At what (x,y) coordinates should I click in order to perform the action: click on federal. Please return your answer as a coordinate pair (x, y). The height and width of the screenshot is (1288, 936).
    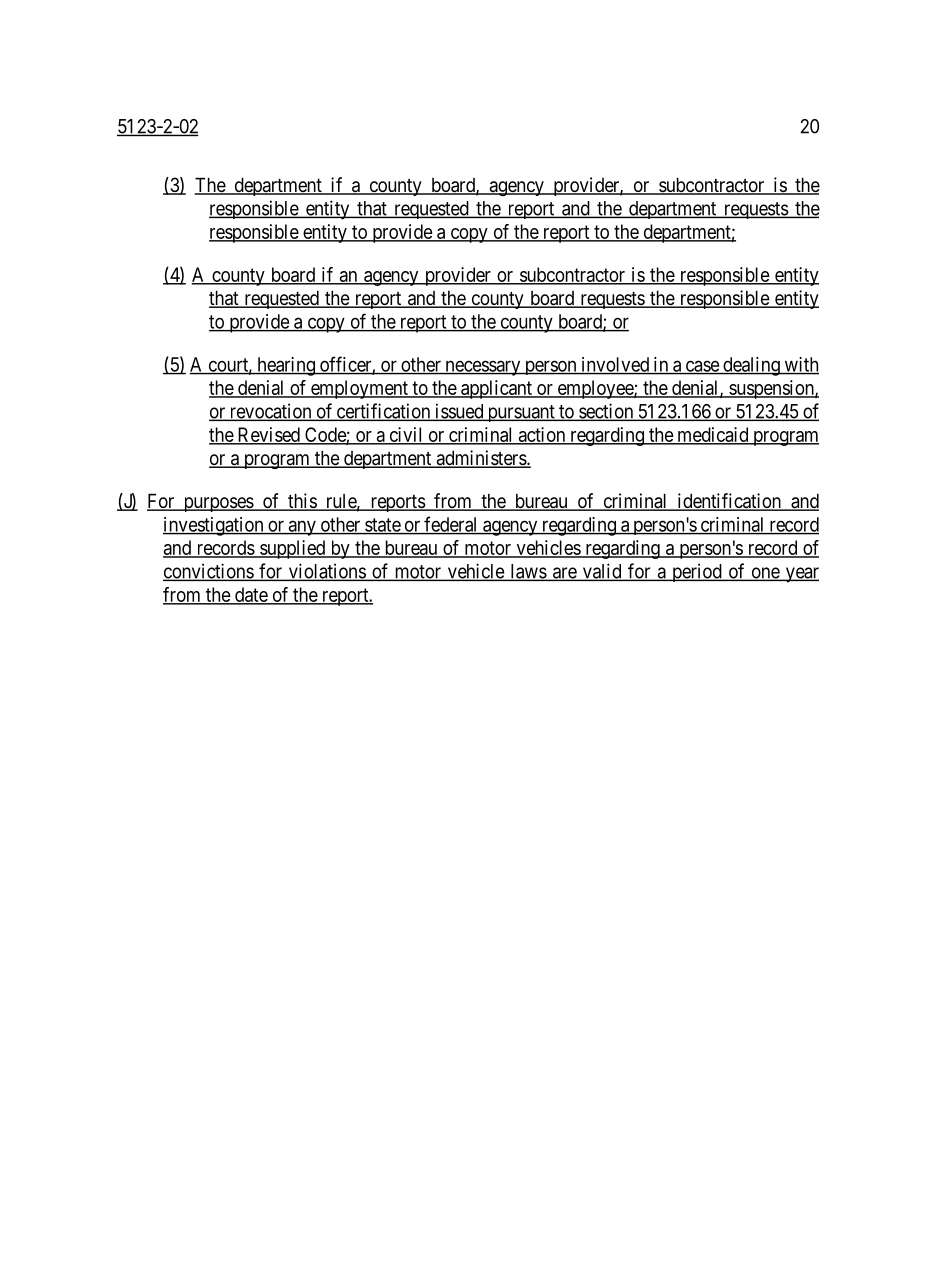
    Looking at the image, I should click on (451, 525).
